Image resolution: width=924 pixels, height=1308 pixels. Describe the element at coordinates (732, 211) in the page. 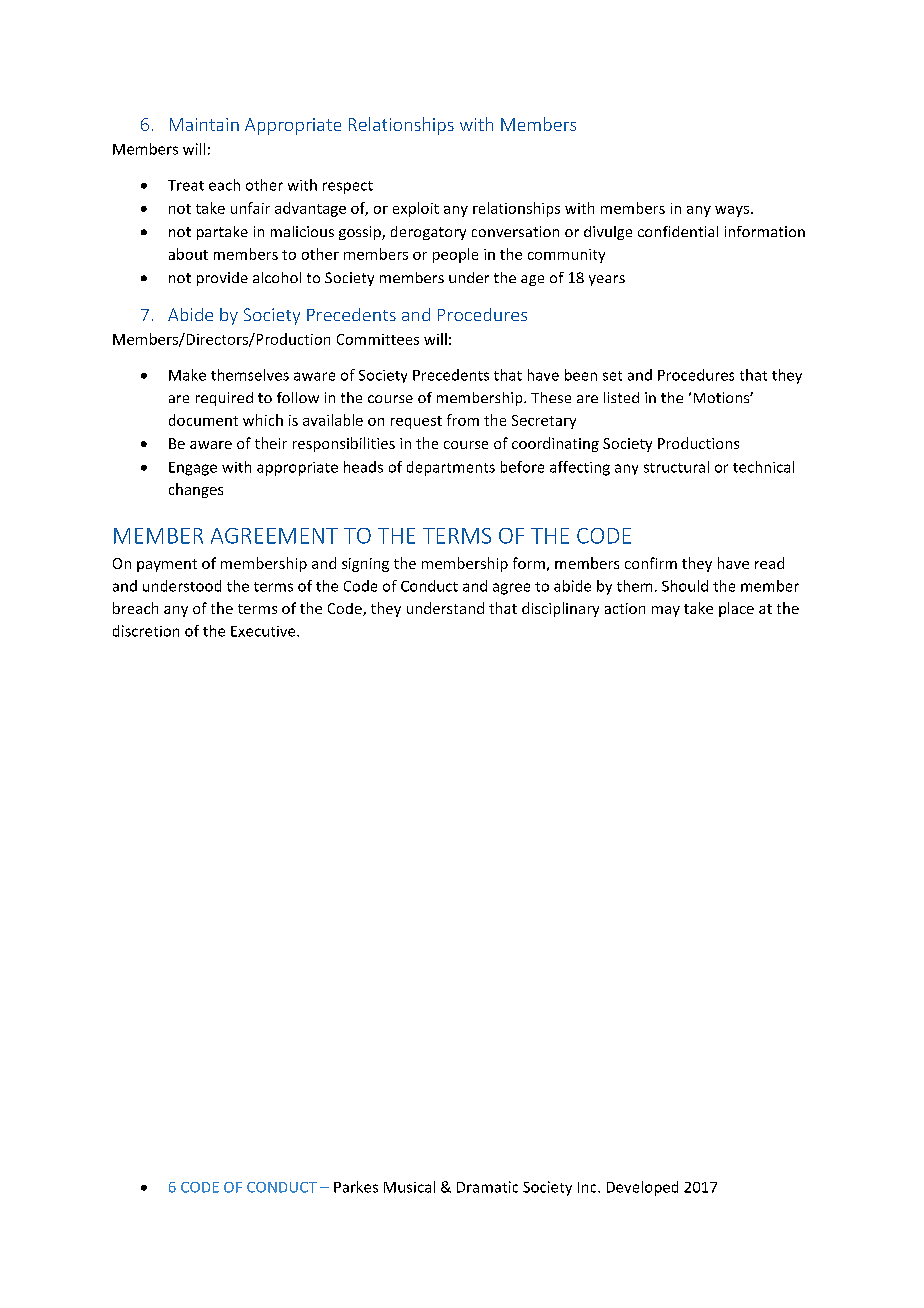

I see `ways` at that location.
